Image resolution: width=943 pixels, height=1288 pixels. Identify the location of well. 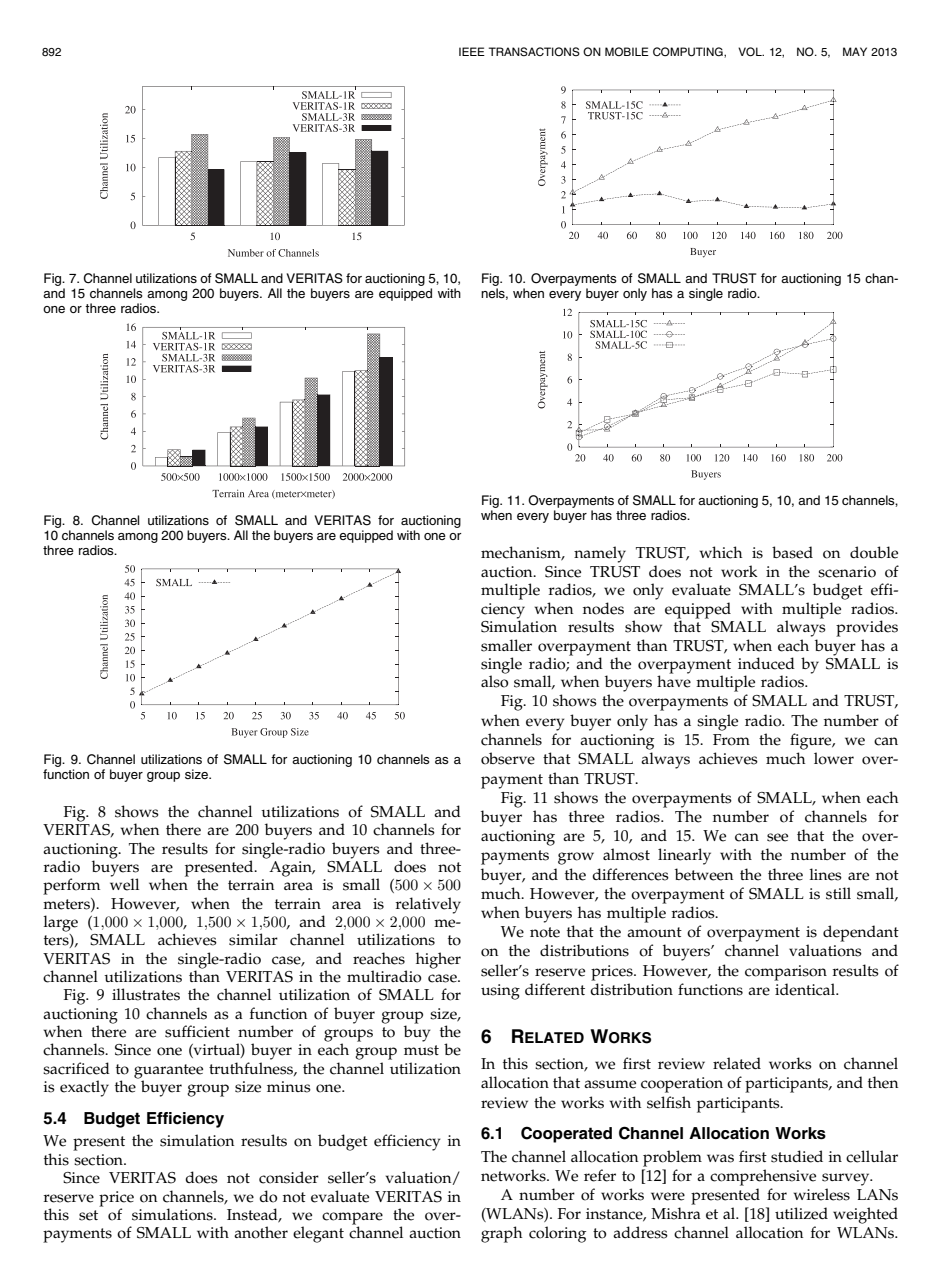
(124, 884).
